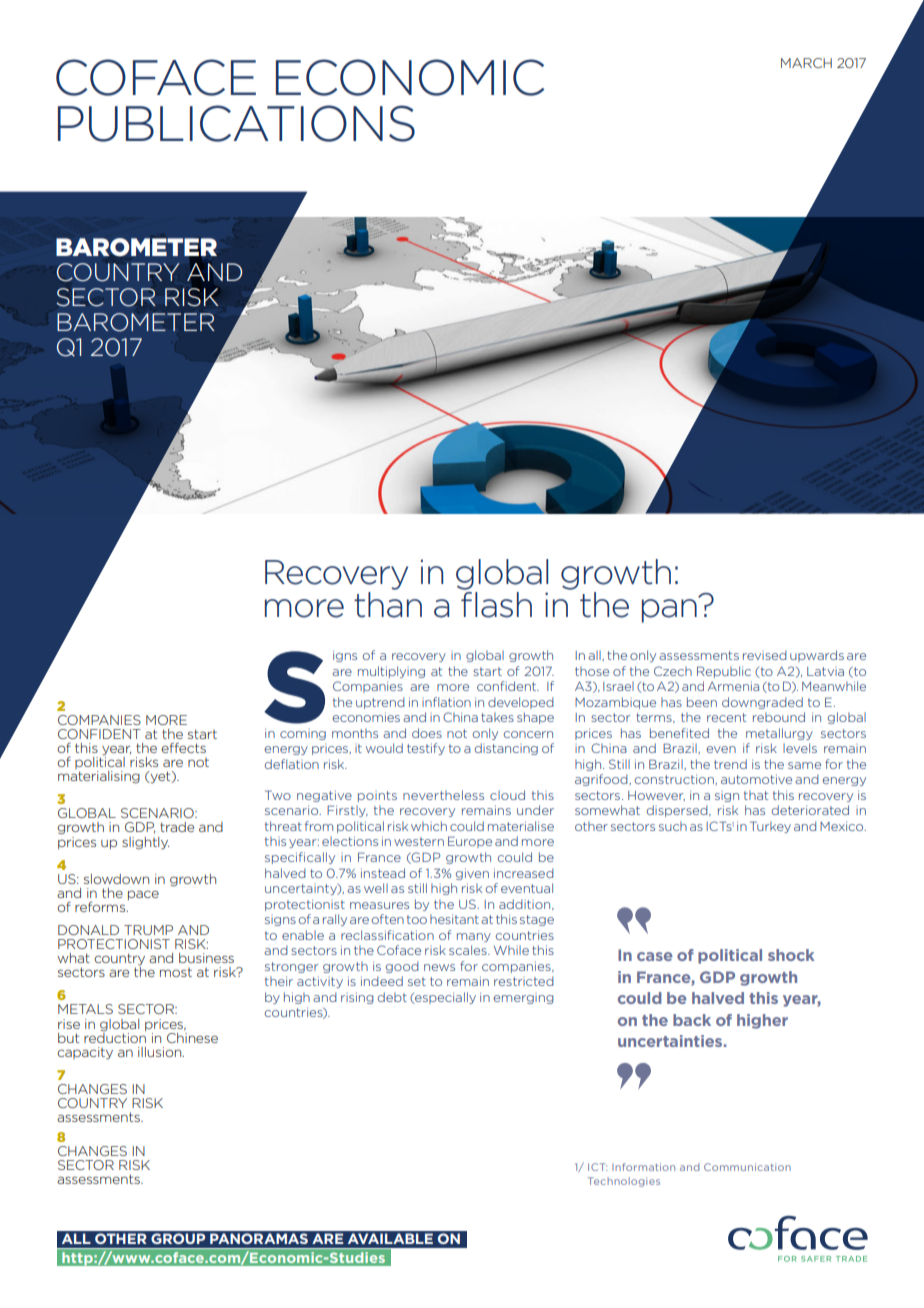  I want to click on given, so click(472, 874).
